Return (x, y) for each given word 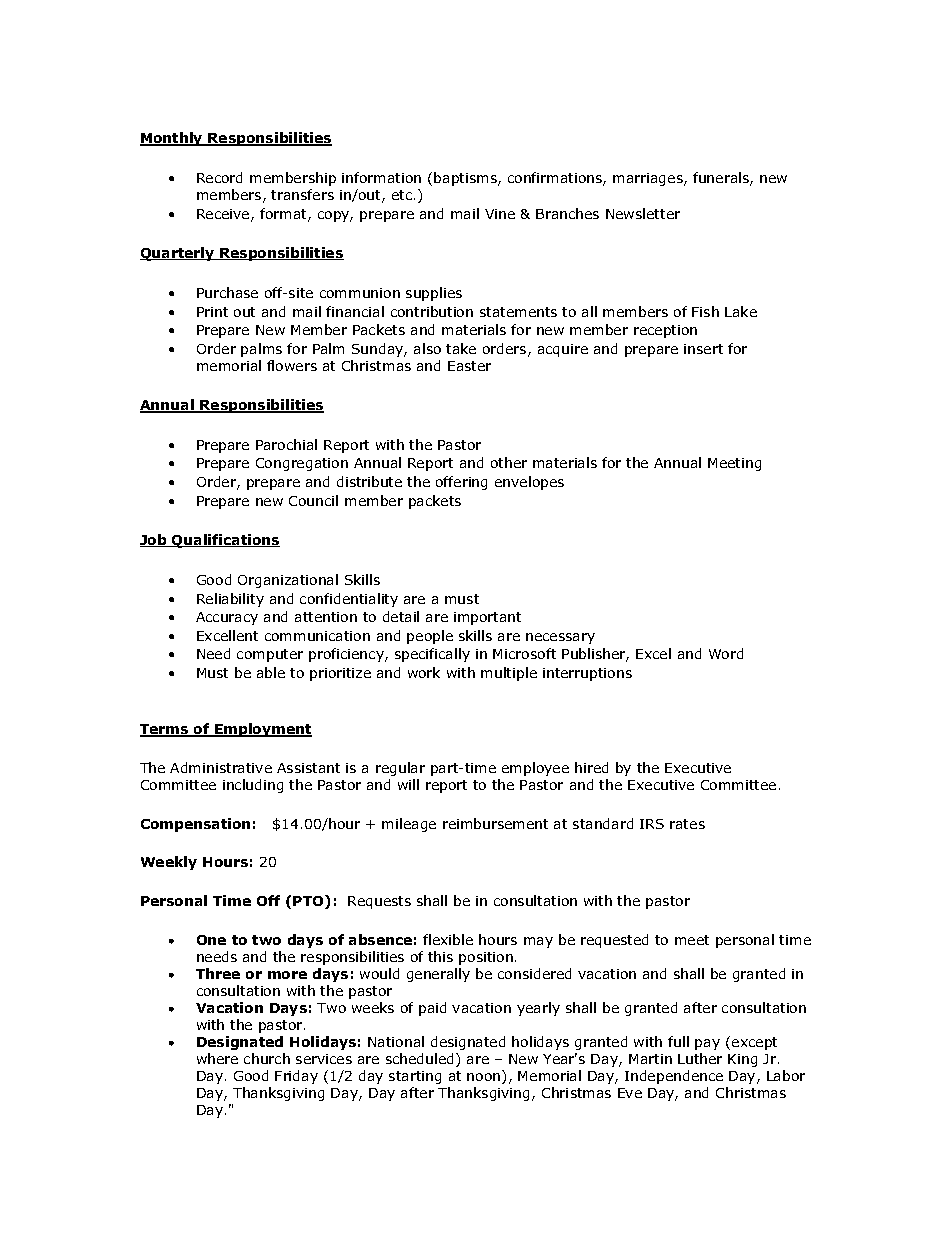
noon (485, 1078)
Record (219, 177)
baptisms (466, 179)
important (487, 618)
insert (703, 349)
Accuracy (227, 618)
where (217, 1058)
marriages (649, 179)
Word (726, 653)
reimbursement (495, 823)
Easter (469, 366)
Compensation (195, 825)
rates (687, 824)
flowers (292, 365)
